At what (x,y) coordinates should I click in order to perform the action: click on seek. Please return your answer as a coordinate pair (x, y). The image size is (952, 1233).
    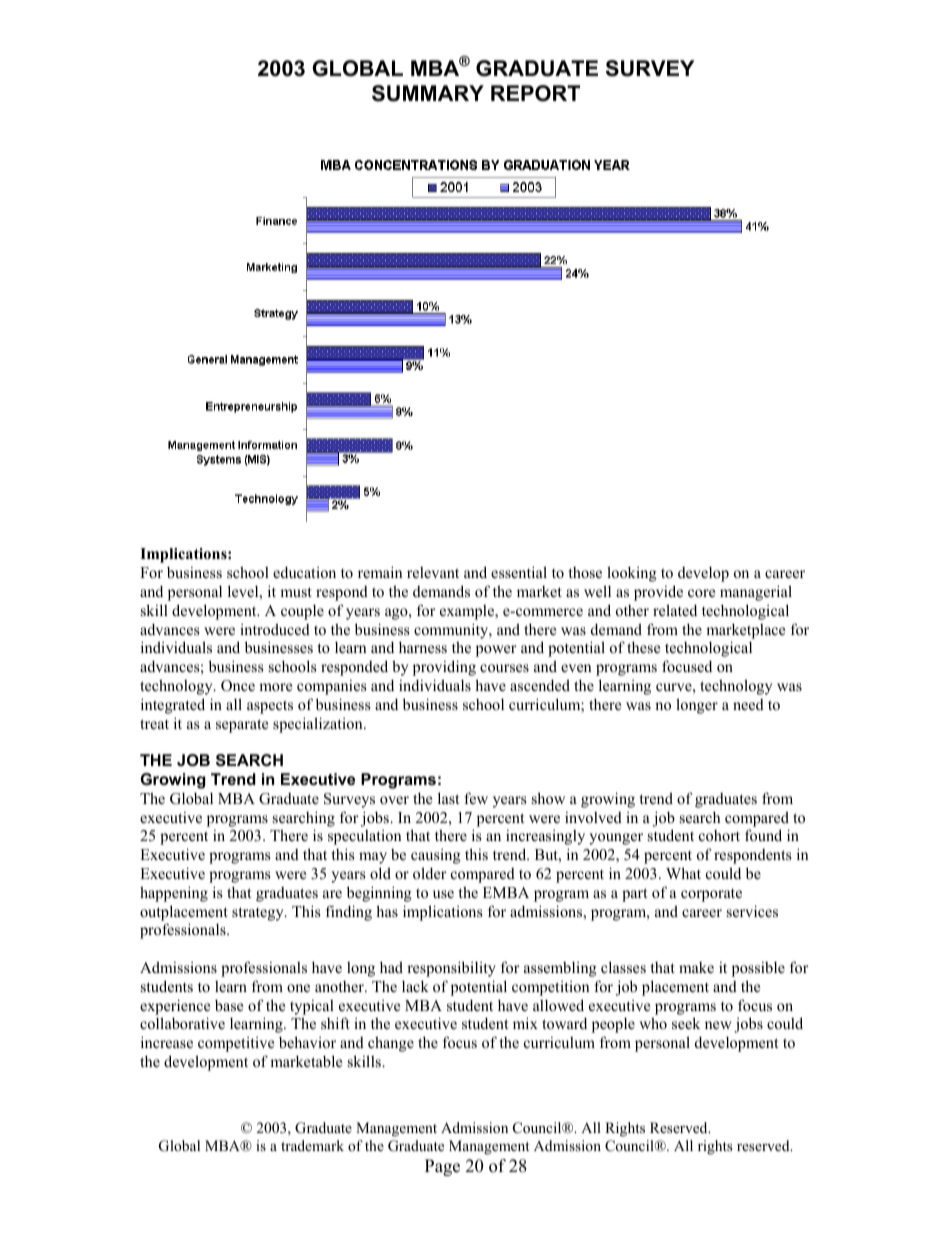
    Looking at the image, I should click on (686, 1023).
